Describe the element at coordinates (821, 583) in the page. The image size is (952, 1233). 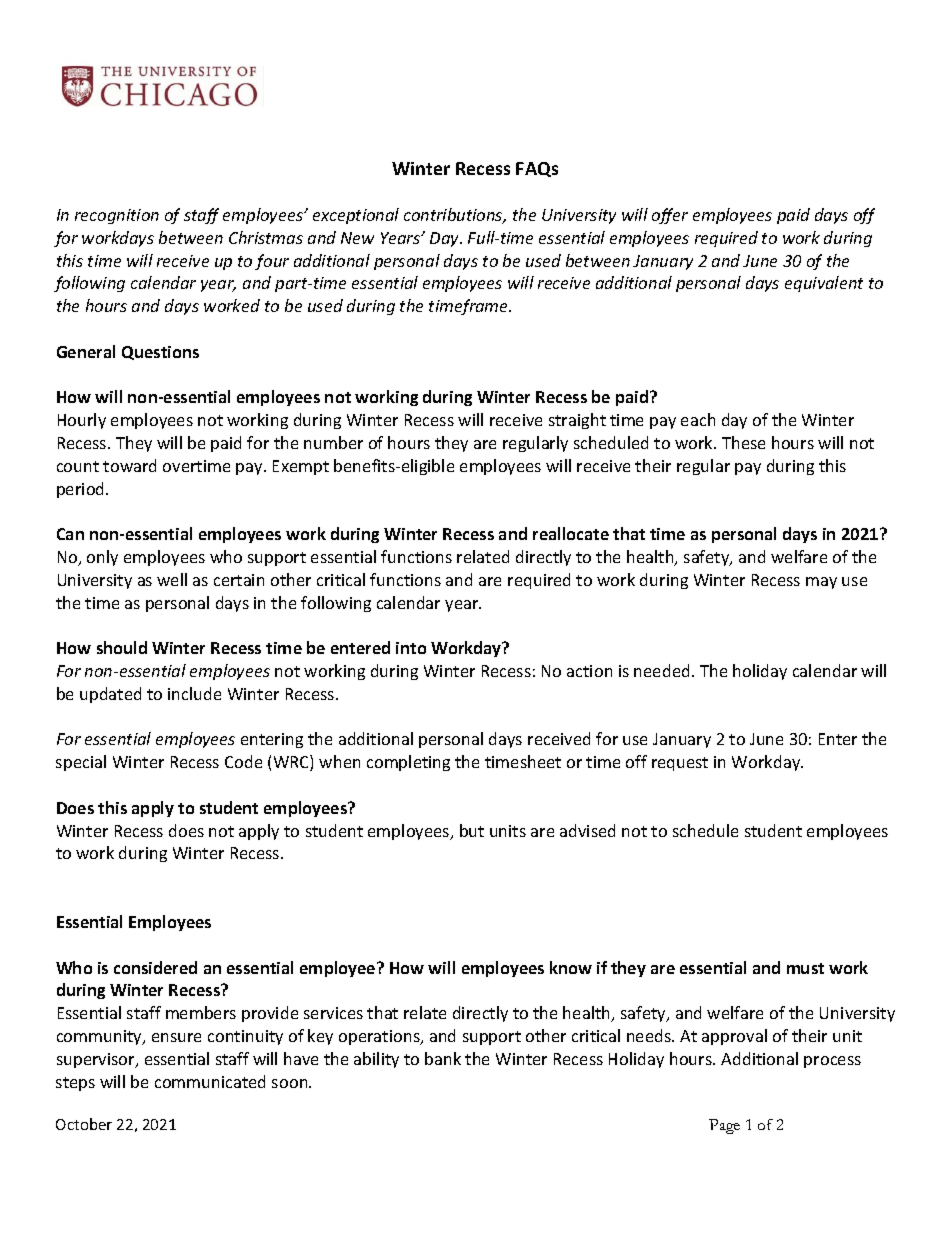
I see `may` at that location.
